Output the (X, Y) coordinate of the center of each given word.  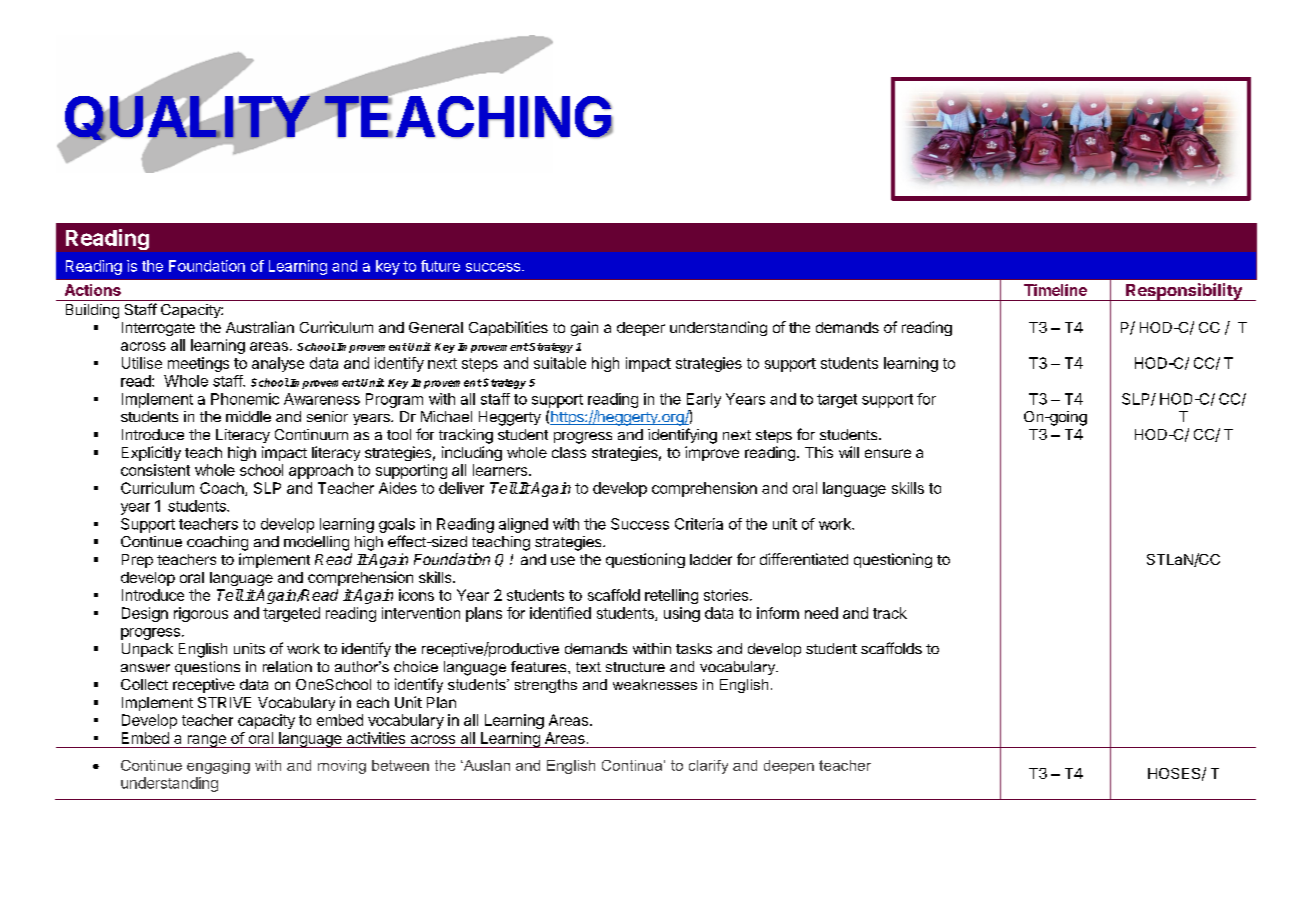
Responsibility (1184, 292)
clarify (708, 767)
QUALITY (187, 118)
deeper (641, 329)
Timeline (1055, 290)
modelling (316, 543)
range (206, 741)
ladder (711, 559)
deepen (789, 767)
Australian (260, 327)
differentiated (804, 559)
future (440, 266)
